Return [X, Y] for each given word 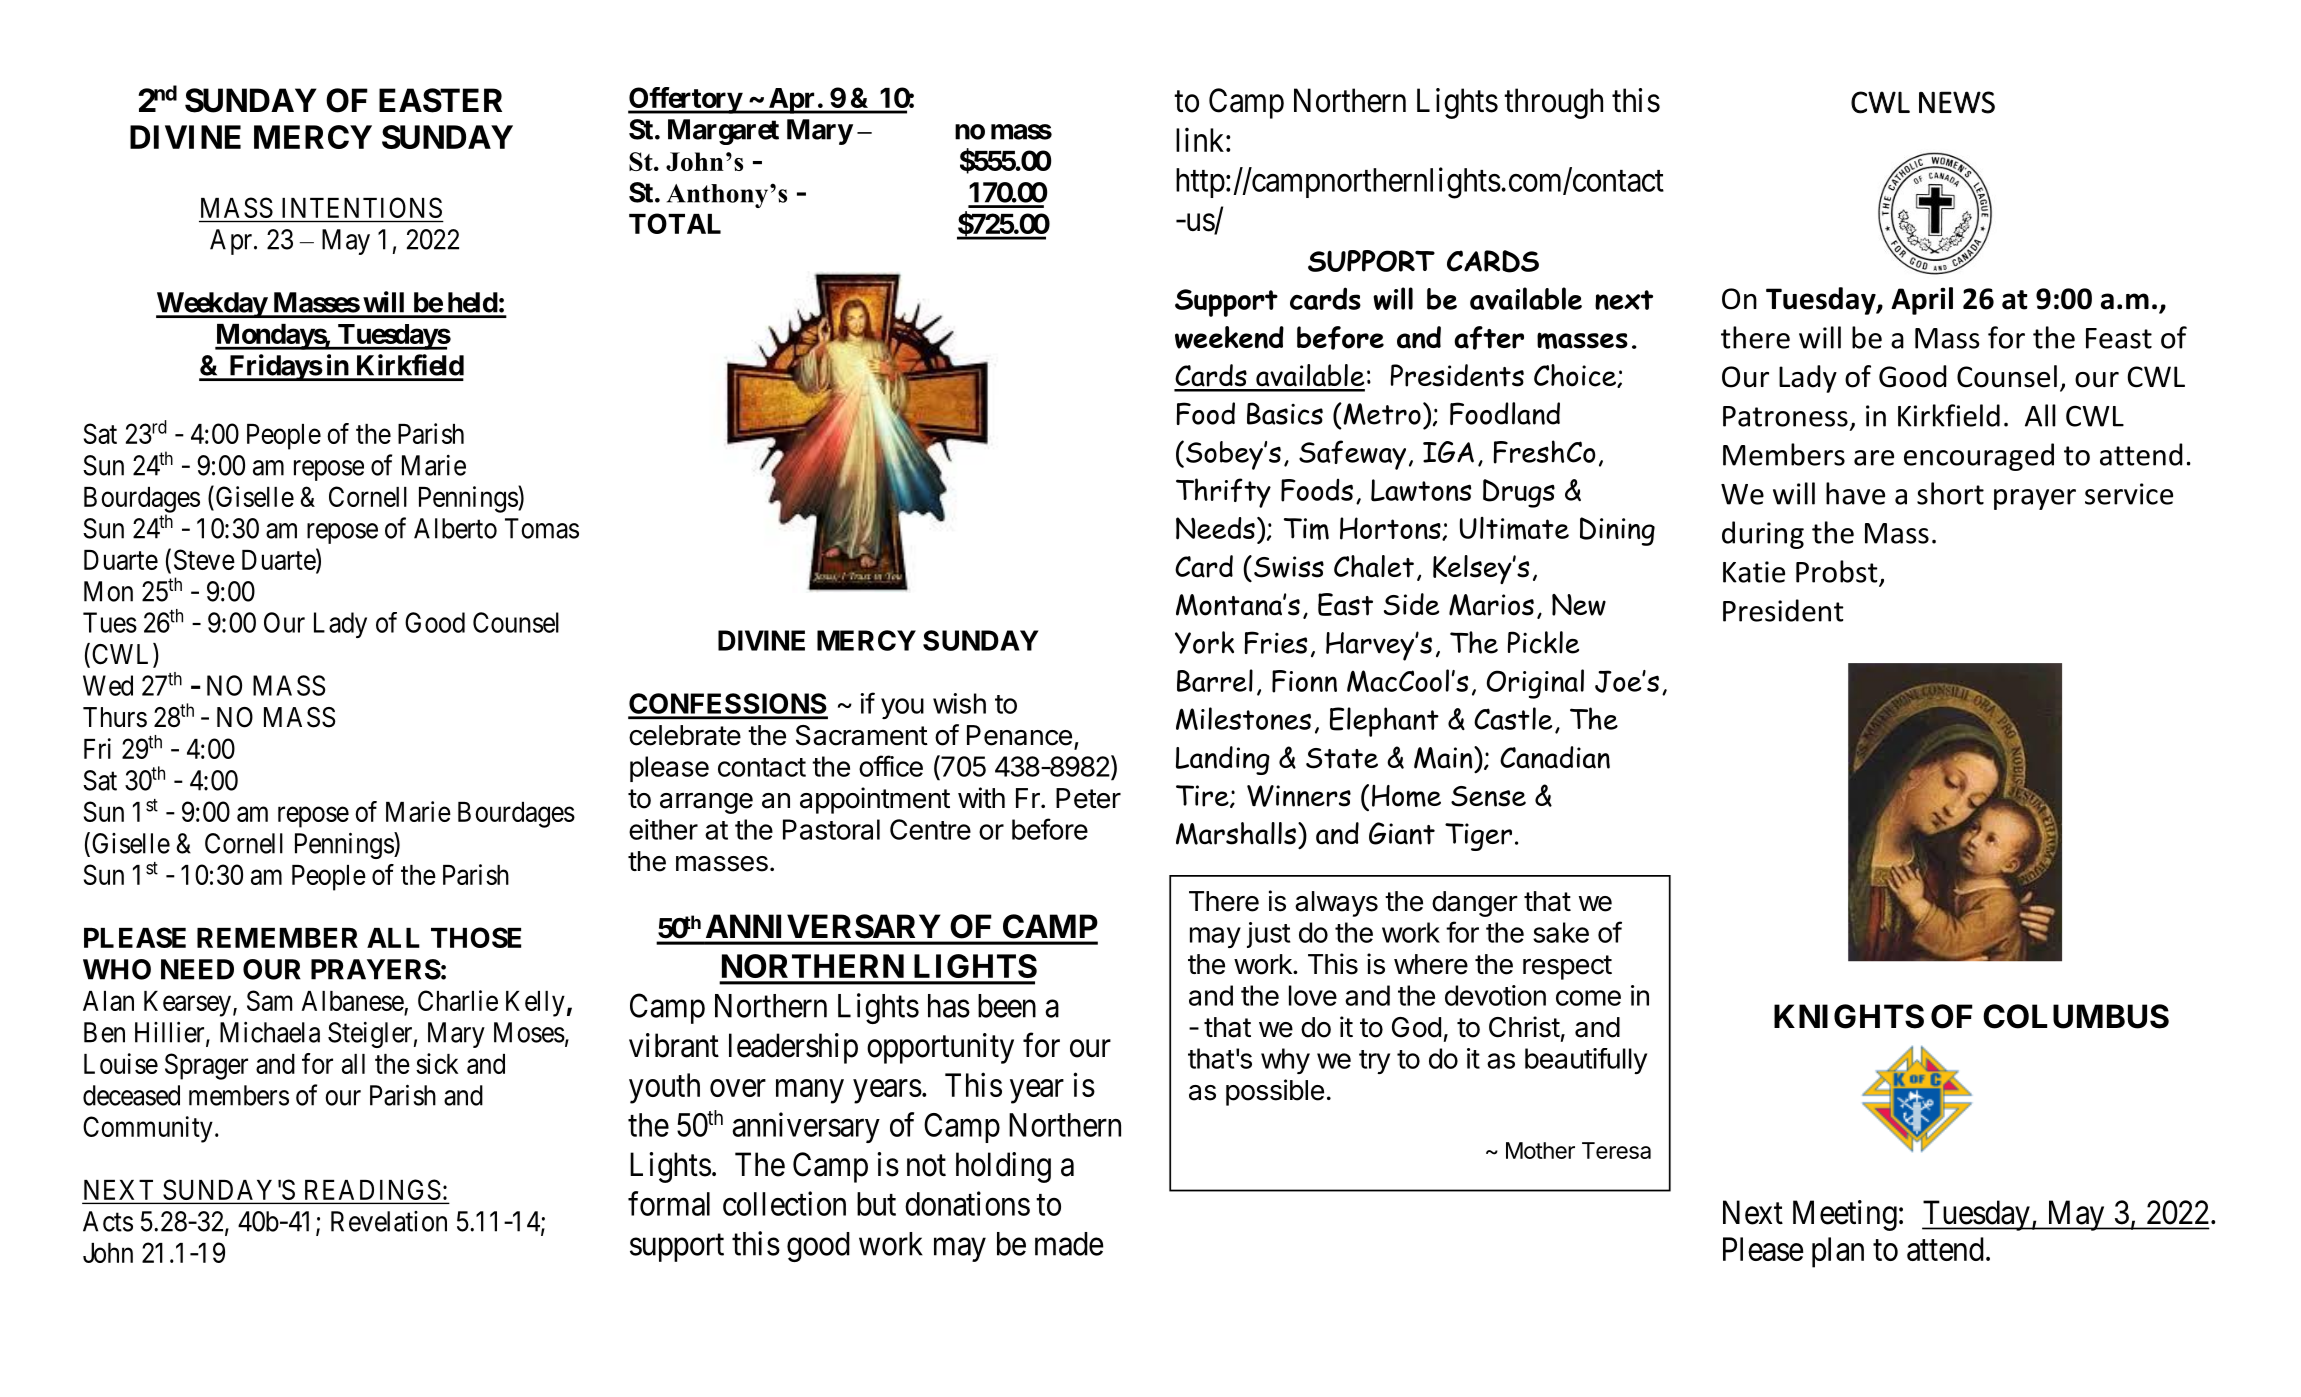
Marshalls [1236, 833]
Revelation [389, 1221]
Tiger [1478, 837]
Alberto [455, 528]
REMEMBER [277, 938]
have [1855, 493]
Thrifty [1223, 493]
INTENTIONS [362, 207]
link [1201, 139]
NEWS [1957, 102]
